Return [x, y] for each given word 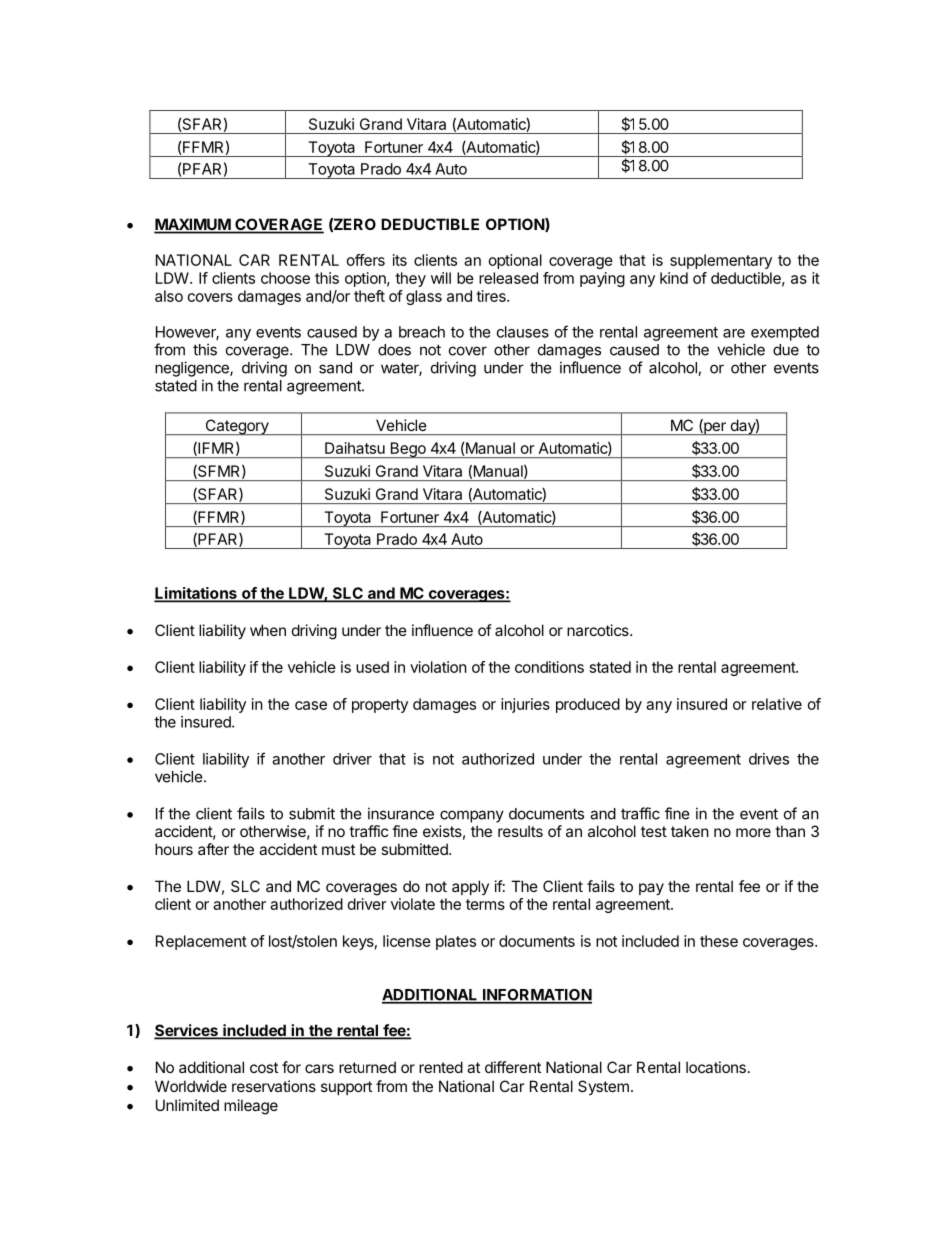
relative [777, 704]
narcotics [599, 630]
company [472, 816]
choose [285, 278]
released [508, 278]
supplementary [721, 261]
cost [264, 1067]
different [513, 1067]
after [213, 849]
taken [690, 831]
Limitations [196, 594]
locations [716, 1067]
